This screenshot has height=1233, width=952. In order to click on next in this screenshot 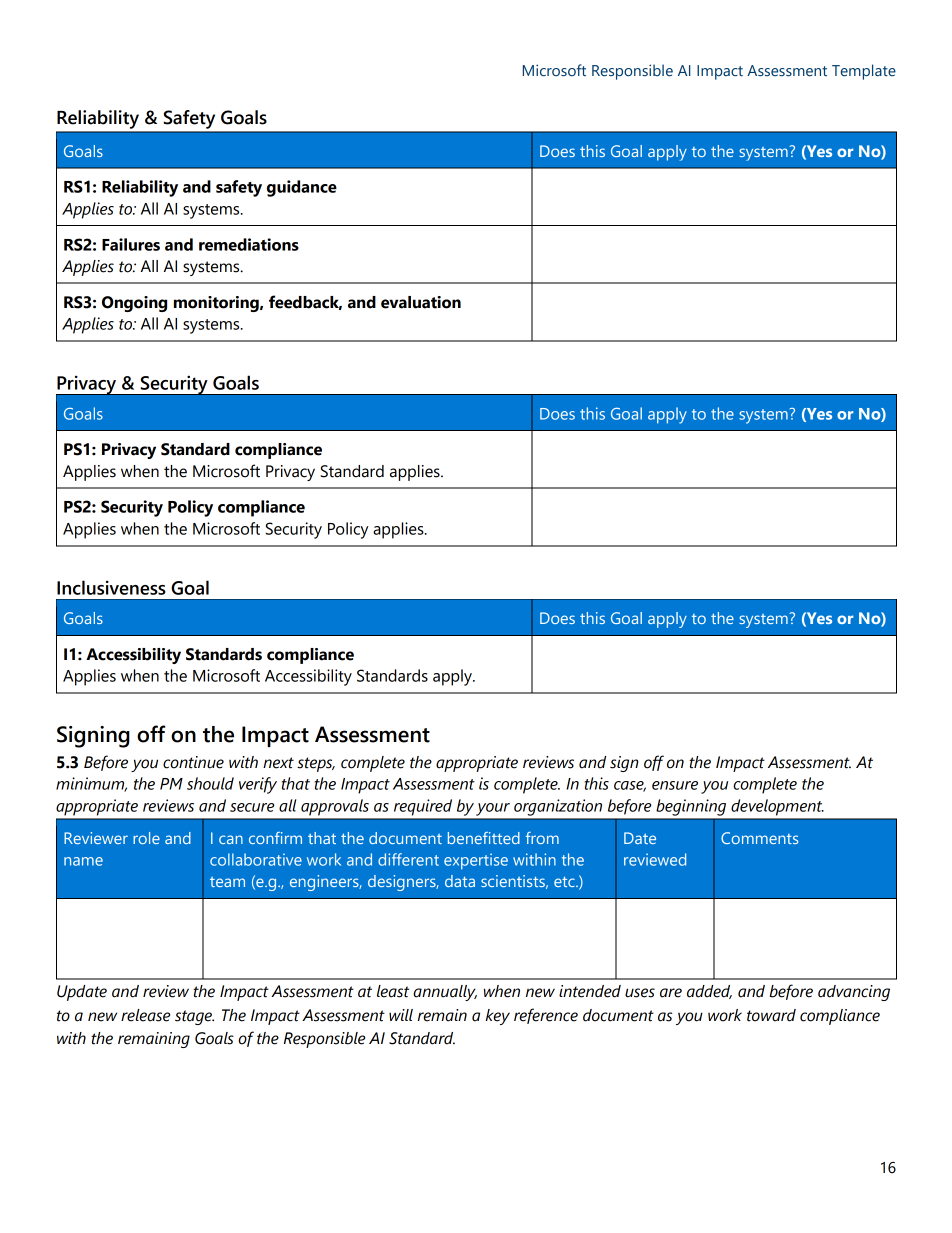, I will do `click(278, 763)`.
